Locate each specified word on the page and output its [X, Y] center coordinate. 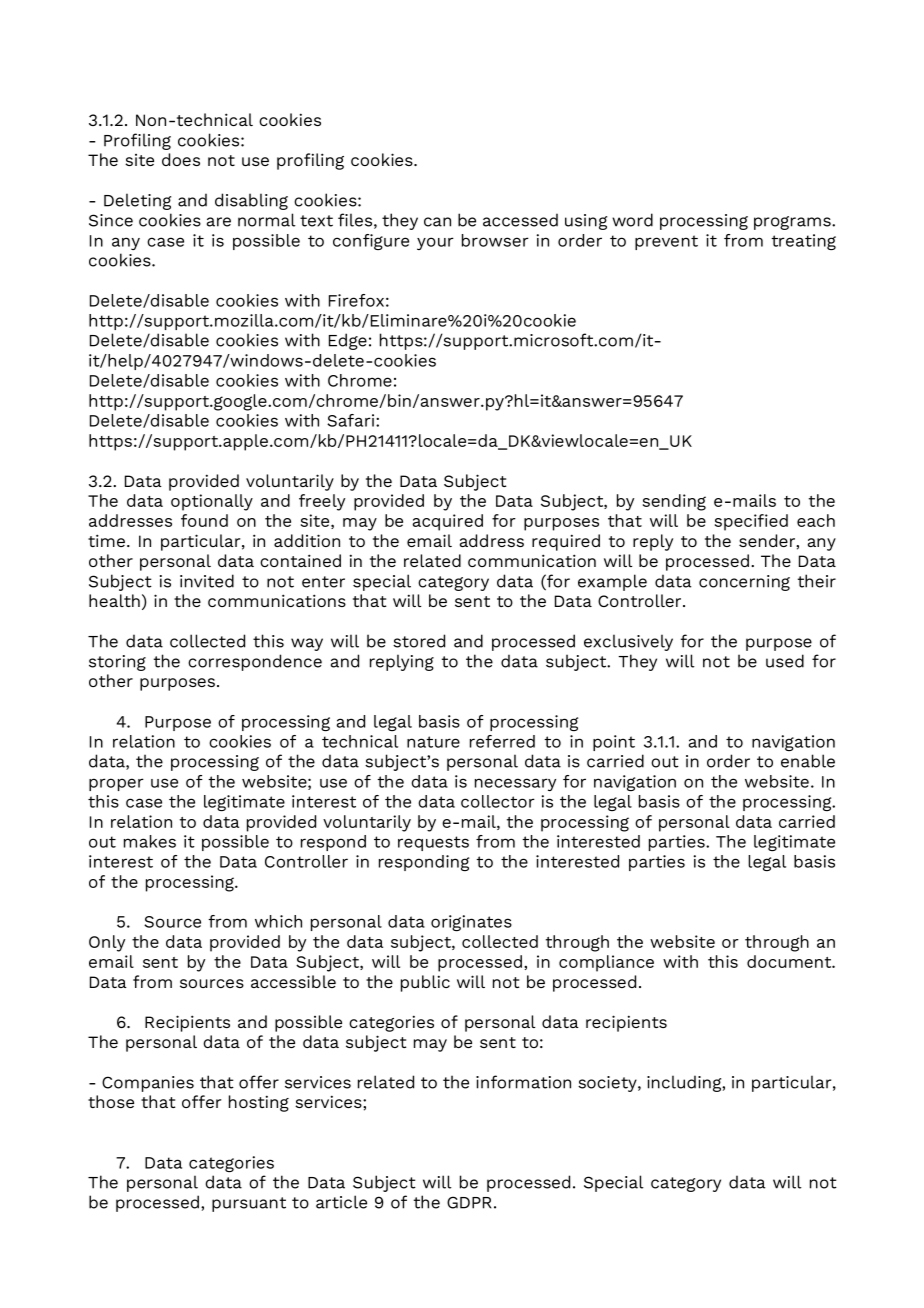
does [181, 159]
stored [419, 641]
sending [674, 502]
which [278, 921]
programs [793, 223]
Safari [352, 420]
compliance [606, 963]
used [785, 661]
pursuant [249, 1204]
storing [117, 663]
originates [471, 923]
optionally [212, 502]
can [437, 222]
